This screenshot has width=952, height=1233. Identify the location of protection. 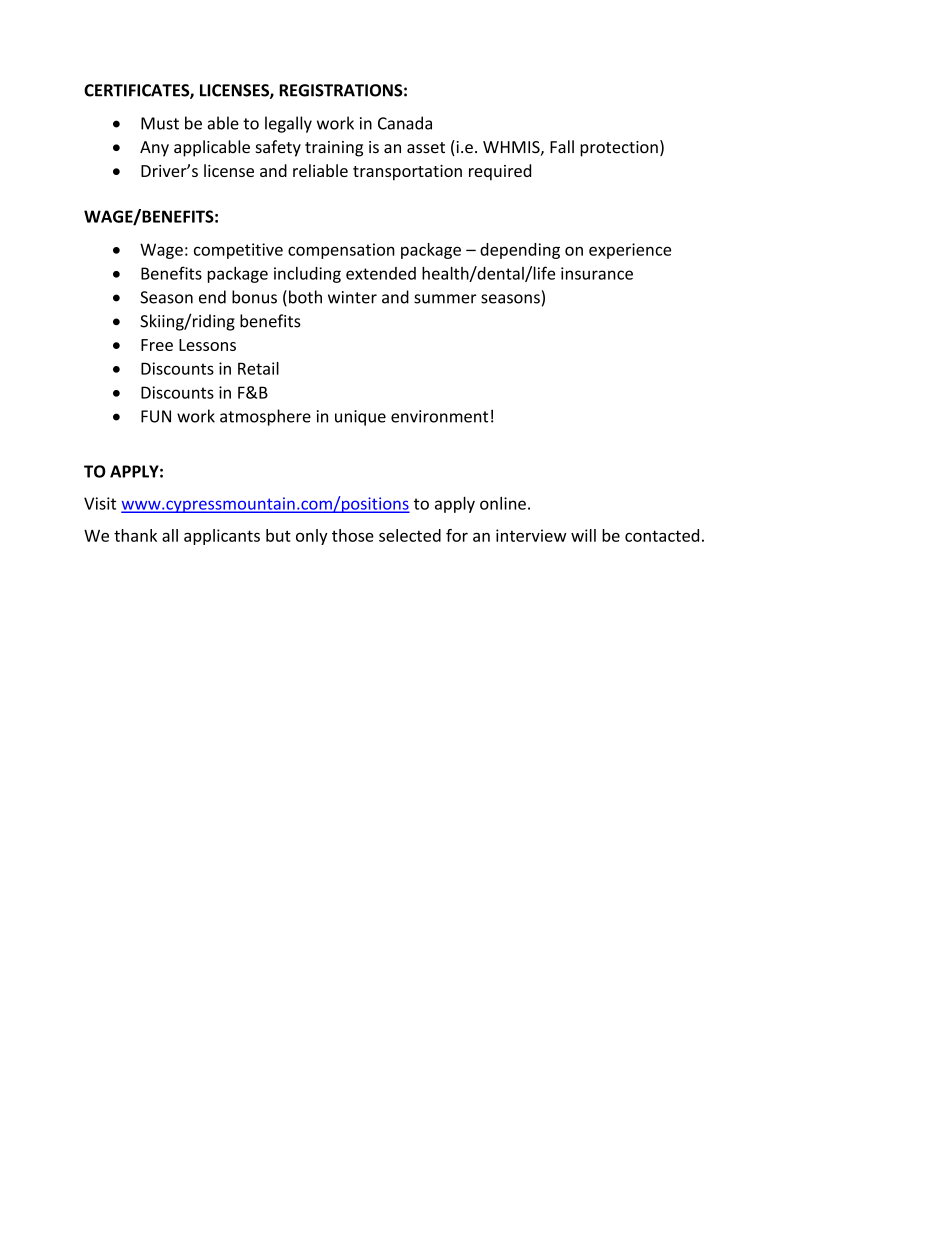
(619, 149).
